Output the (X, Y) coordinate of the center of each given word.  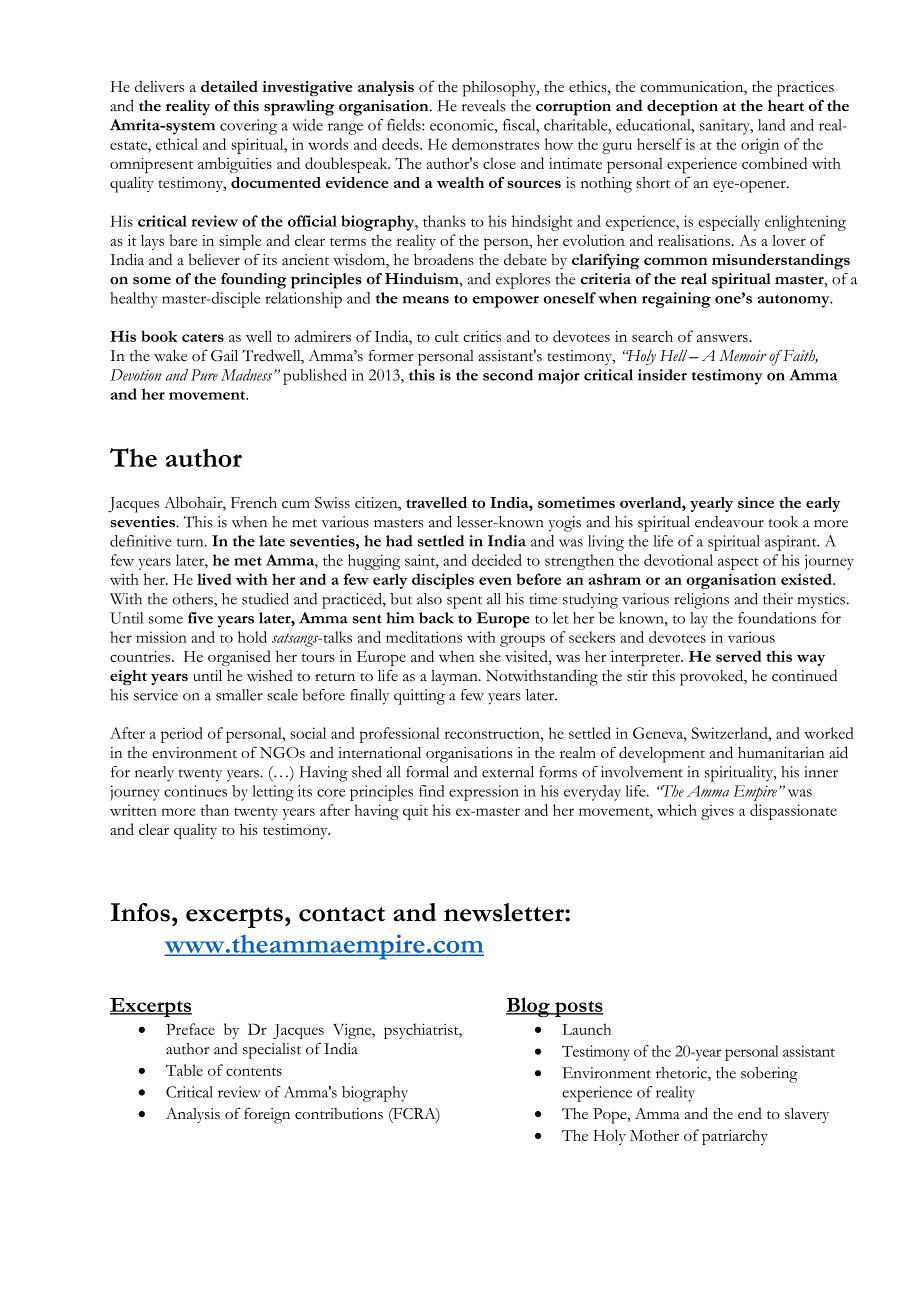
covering (248, 127)
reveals (483, 106)
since (756, 502)
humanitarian (781, 752)
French (254, 502)
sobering (769, 1075)
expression (484, 793)
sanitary (726, 127)
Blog (529, 1007)
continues (195, 791)
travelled (436, 502)
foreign (267, 1115)
